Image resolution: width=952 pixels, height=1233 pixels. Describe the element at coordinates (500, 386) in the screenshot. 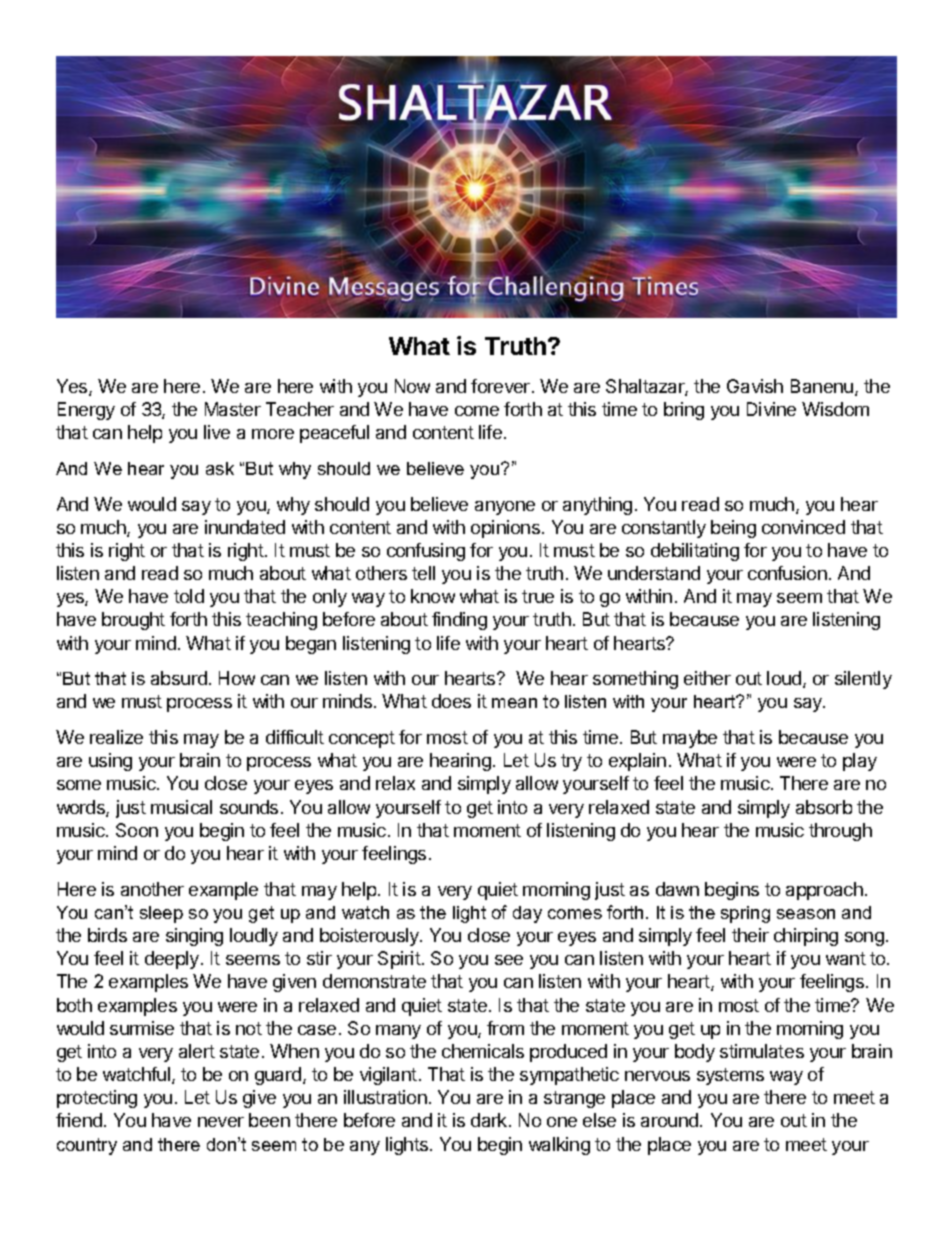

I see `forever` at that location.
